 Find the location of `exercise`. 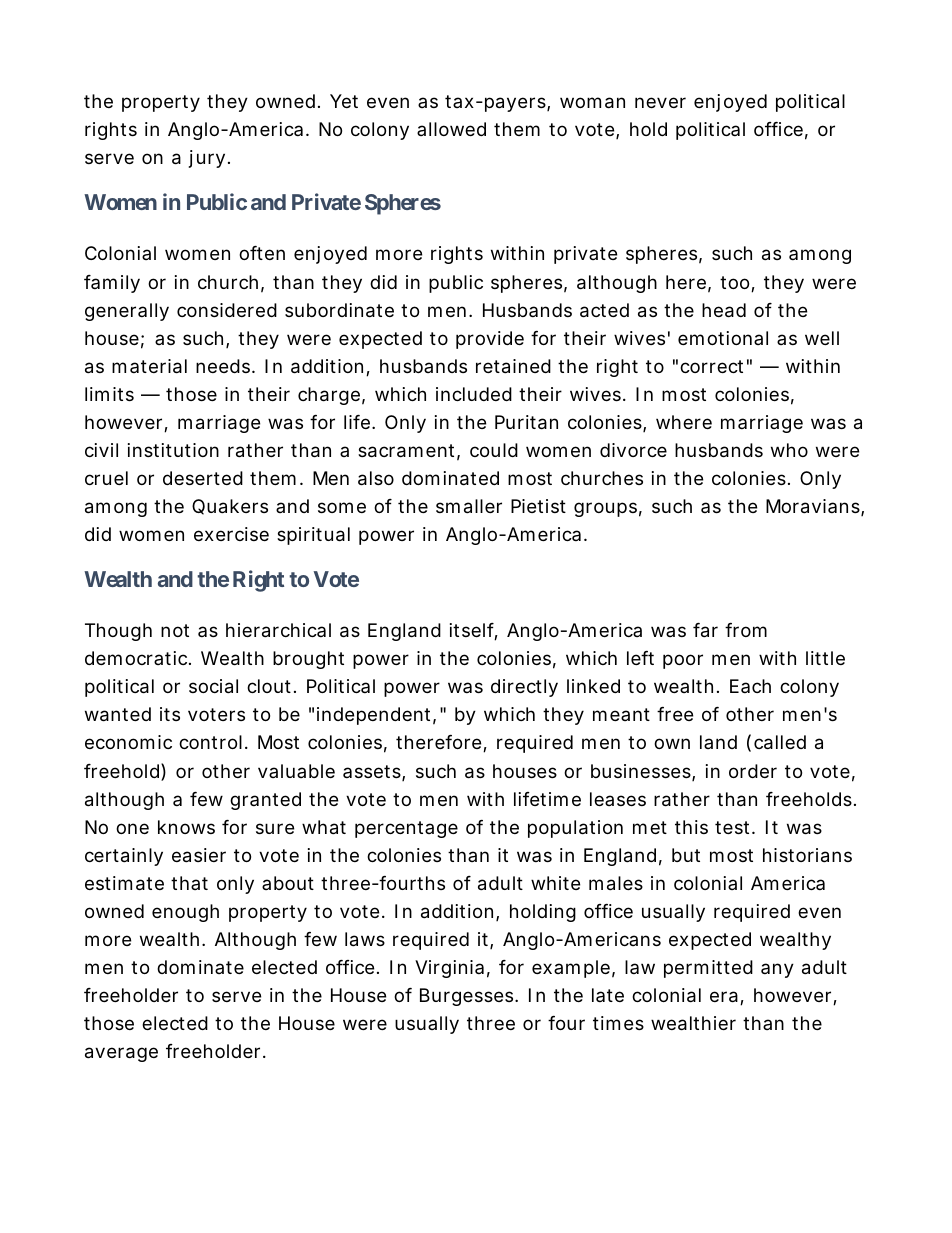

exercise is located at coordinates (231, 534).
